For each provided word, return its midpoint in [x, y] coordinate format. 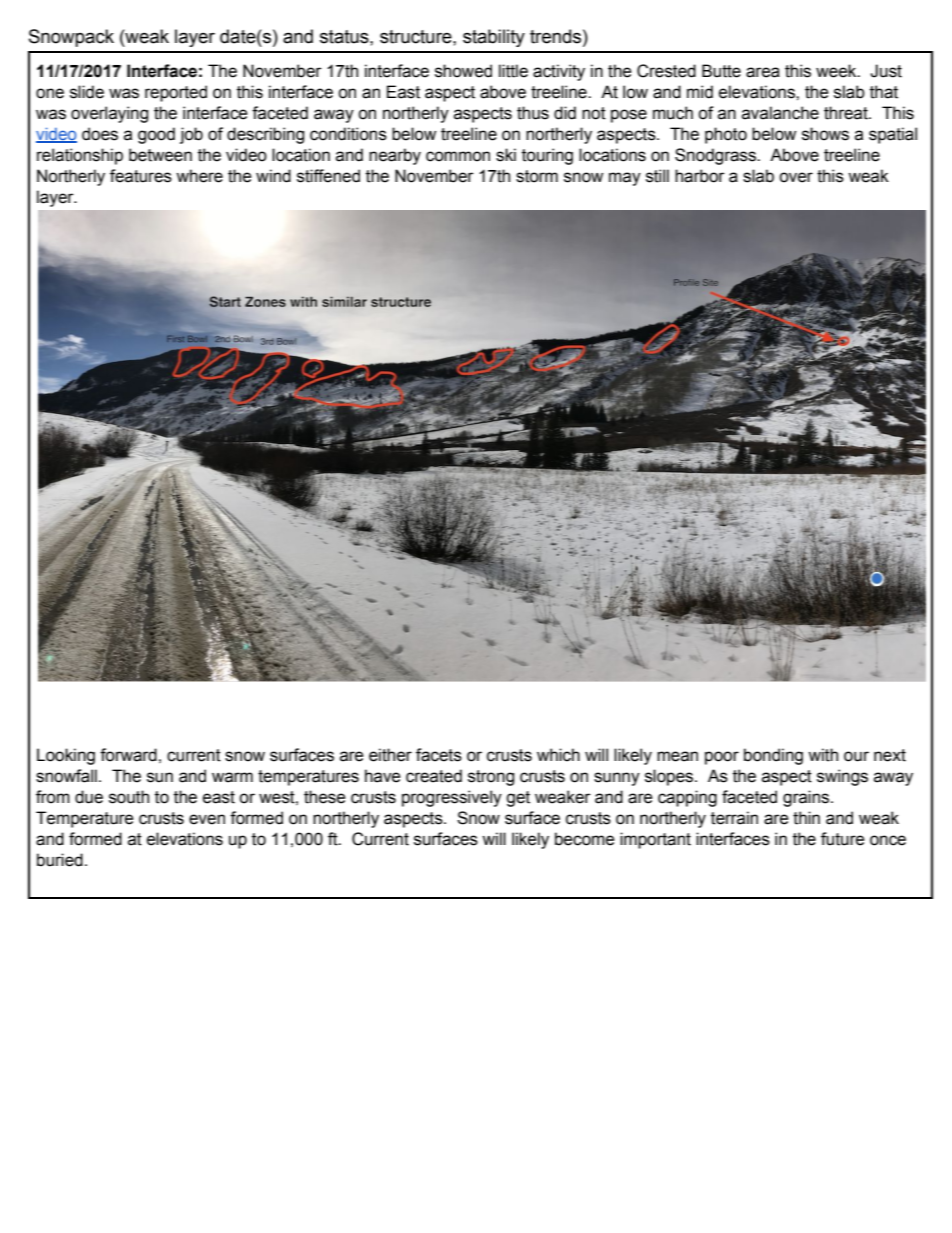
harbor [700, 176]
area [763, 72]
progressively [452, 798]
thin [806, 818]
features [141, 176]
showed [463, 71]
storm [537, 176]
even [207, 819]
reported [176, 93]
